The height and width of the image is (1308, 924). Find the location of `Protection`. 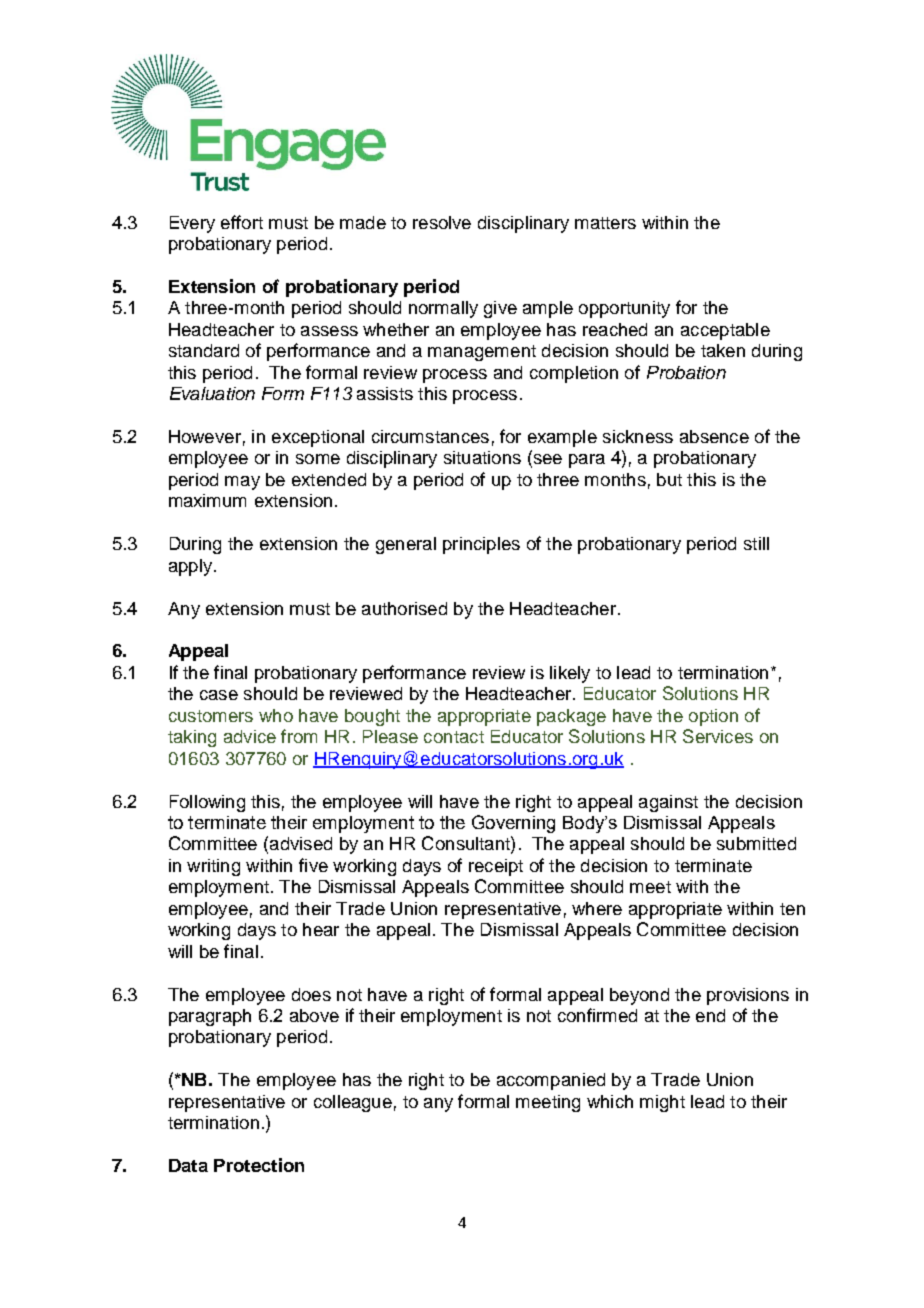

Protection is located at coordinates (259, 1165).
